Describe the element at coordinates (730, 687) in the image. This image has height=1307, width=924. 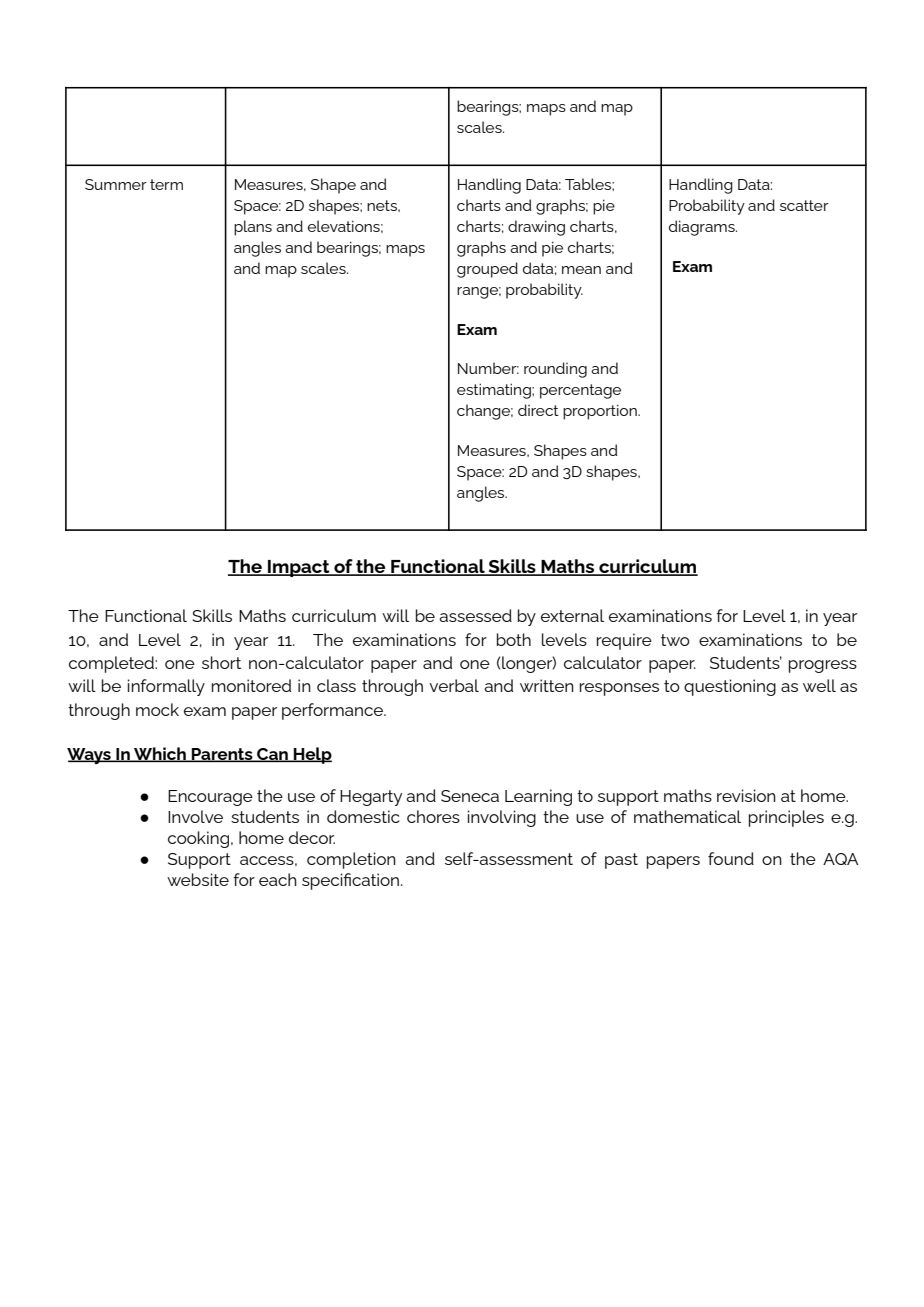
I see `questioning` at that location.
